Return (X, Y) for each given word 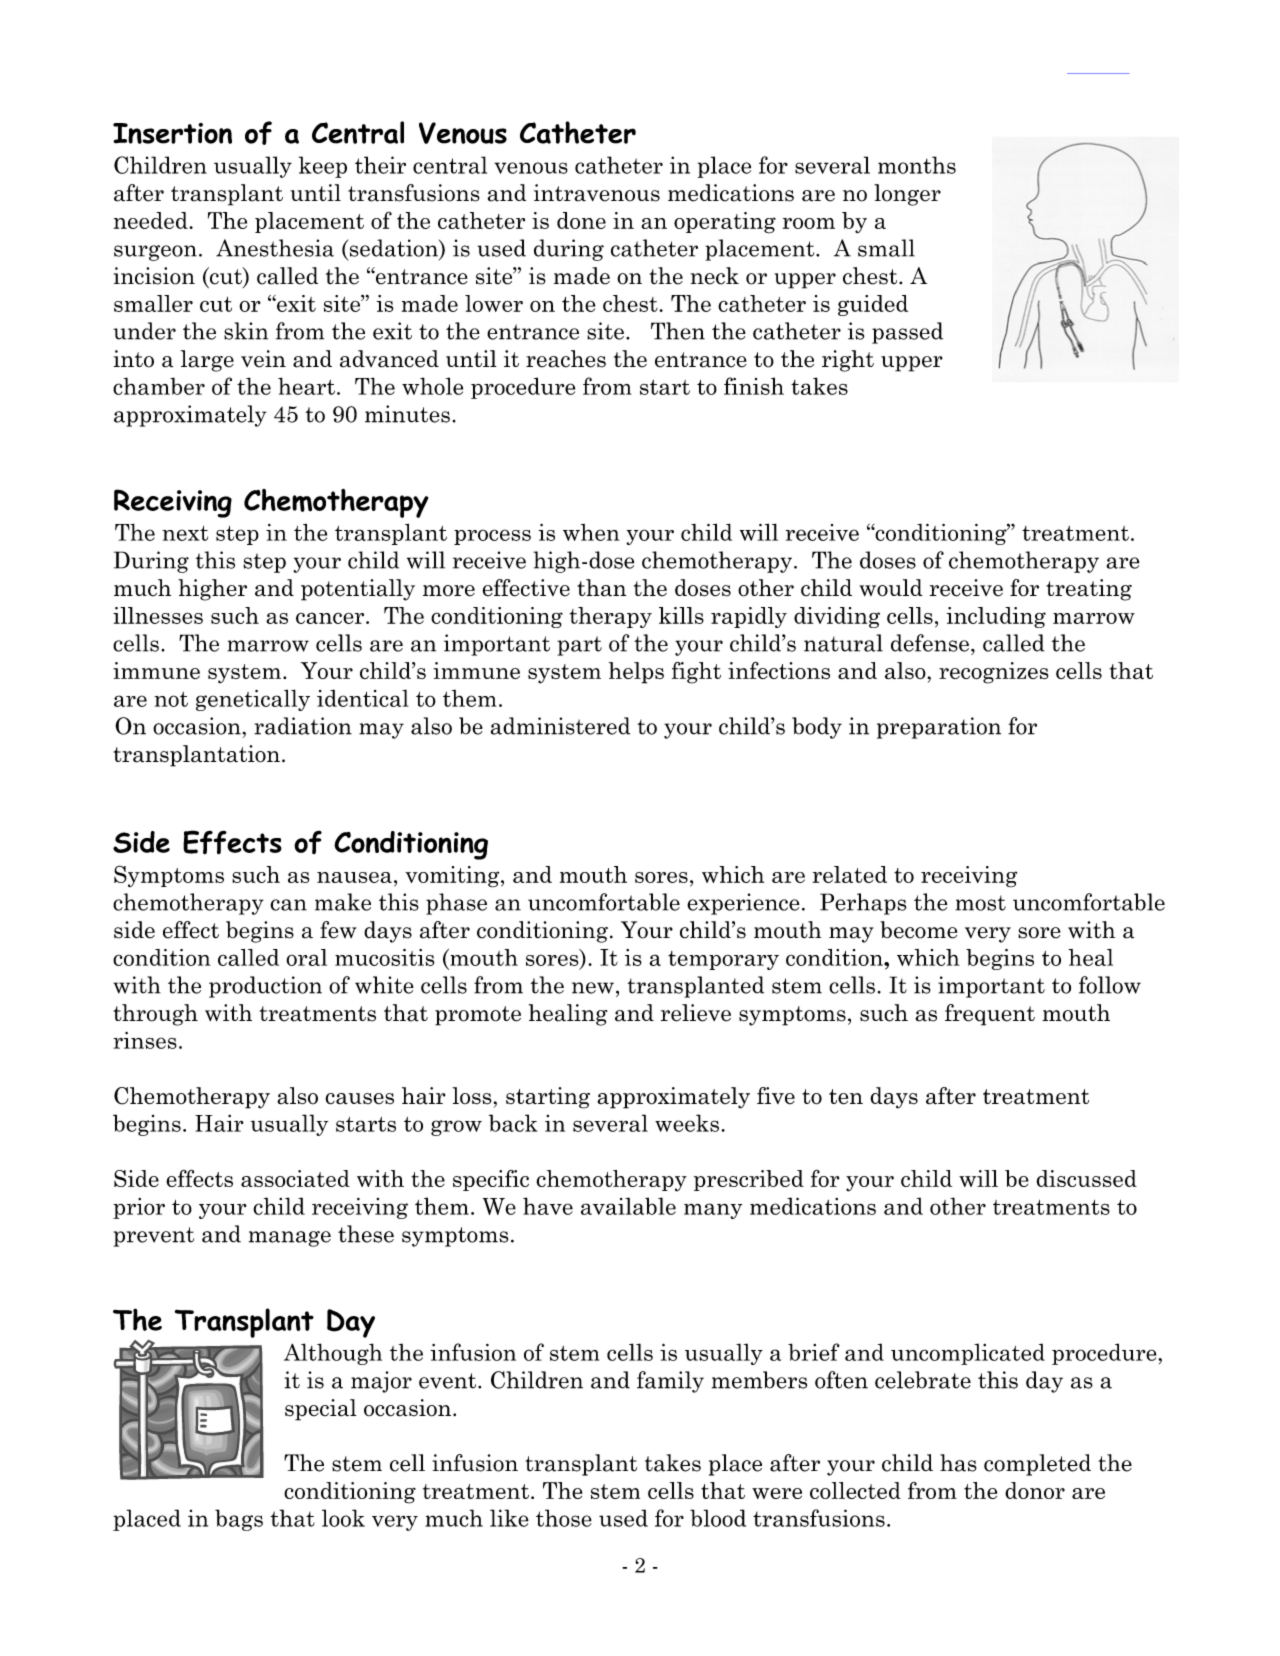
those (564, 1518)
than (602, 588)
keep (323, 167)
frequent (990, 1015)
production (265, 987)
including (996, 617)
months (917, 165)
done (581, 220)
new (593, 988)
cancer (331, 618)
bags (239, 1520)
